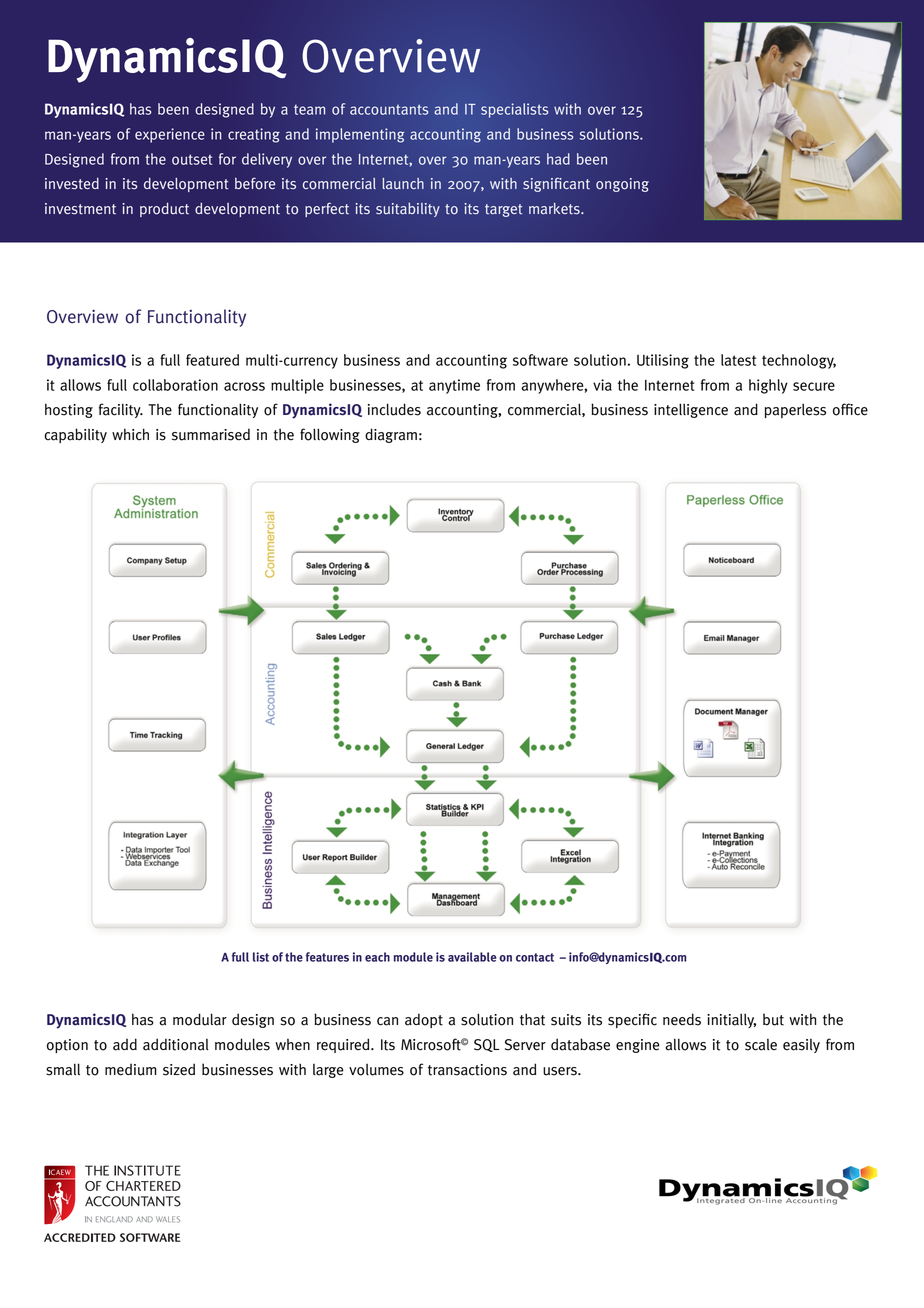 The height and width of the page is (1308, 924). Describe the element at coordinates (738, 360) in the page. I see `latest` at that location.
